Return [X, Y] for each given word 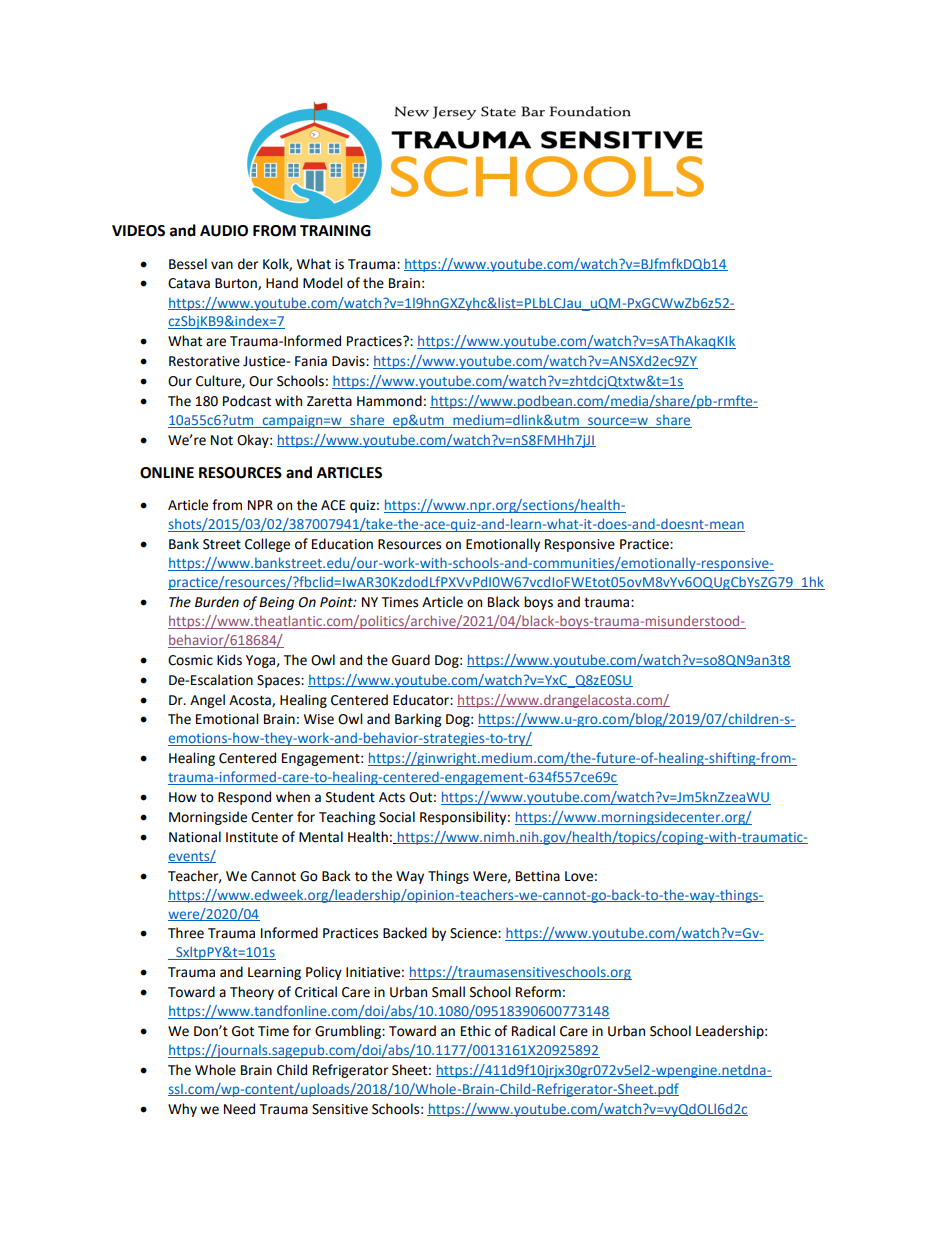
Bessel [188, 264]
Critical [316, 992]
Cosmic [190, 660]
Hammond [389, 401]
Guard [411, 660]
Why [182, 1110]
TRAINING [335, 231]
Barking [418, 720]
